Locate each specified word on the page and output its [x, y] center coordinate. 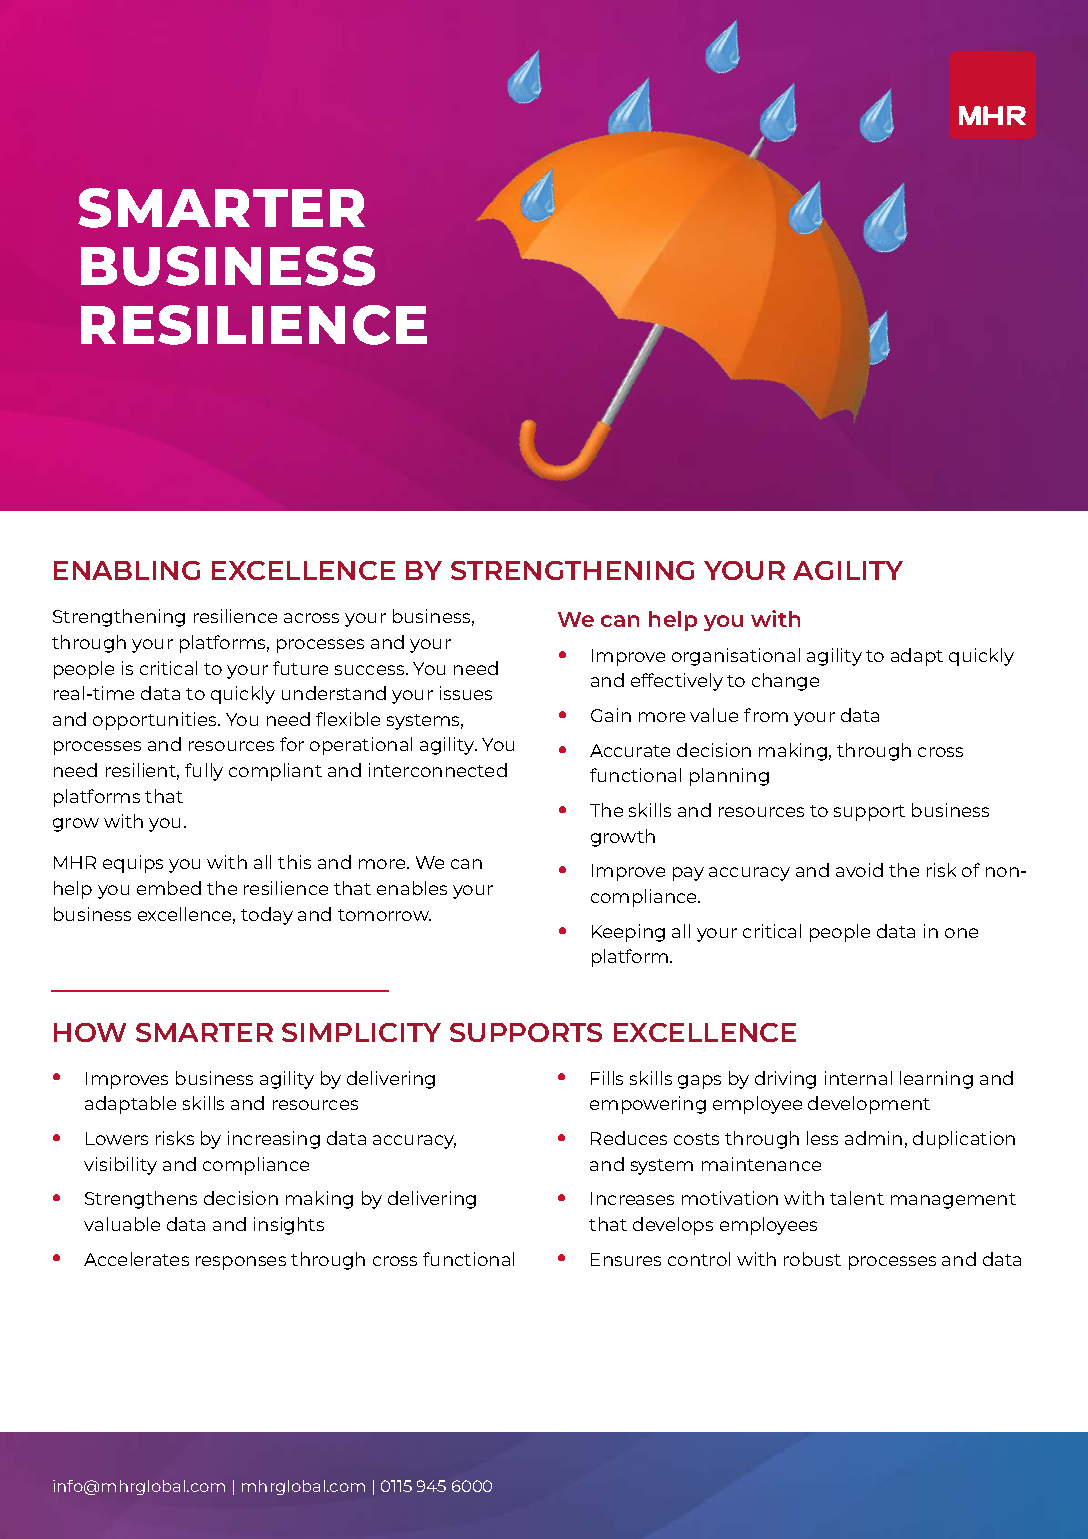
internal [858, 1078]
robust [812, 1259]
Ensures [626, 1259]
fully [204, 772]
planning [729, 777]
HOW [90, 1032]
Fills [607, 1078]
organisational [736, 657]
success [371, 670]
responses [241, 1263]
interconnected [438, 770]
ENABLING [127, 570]
